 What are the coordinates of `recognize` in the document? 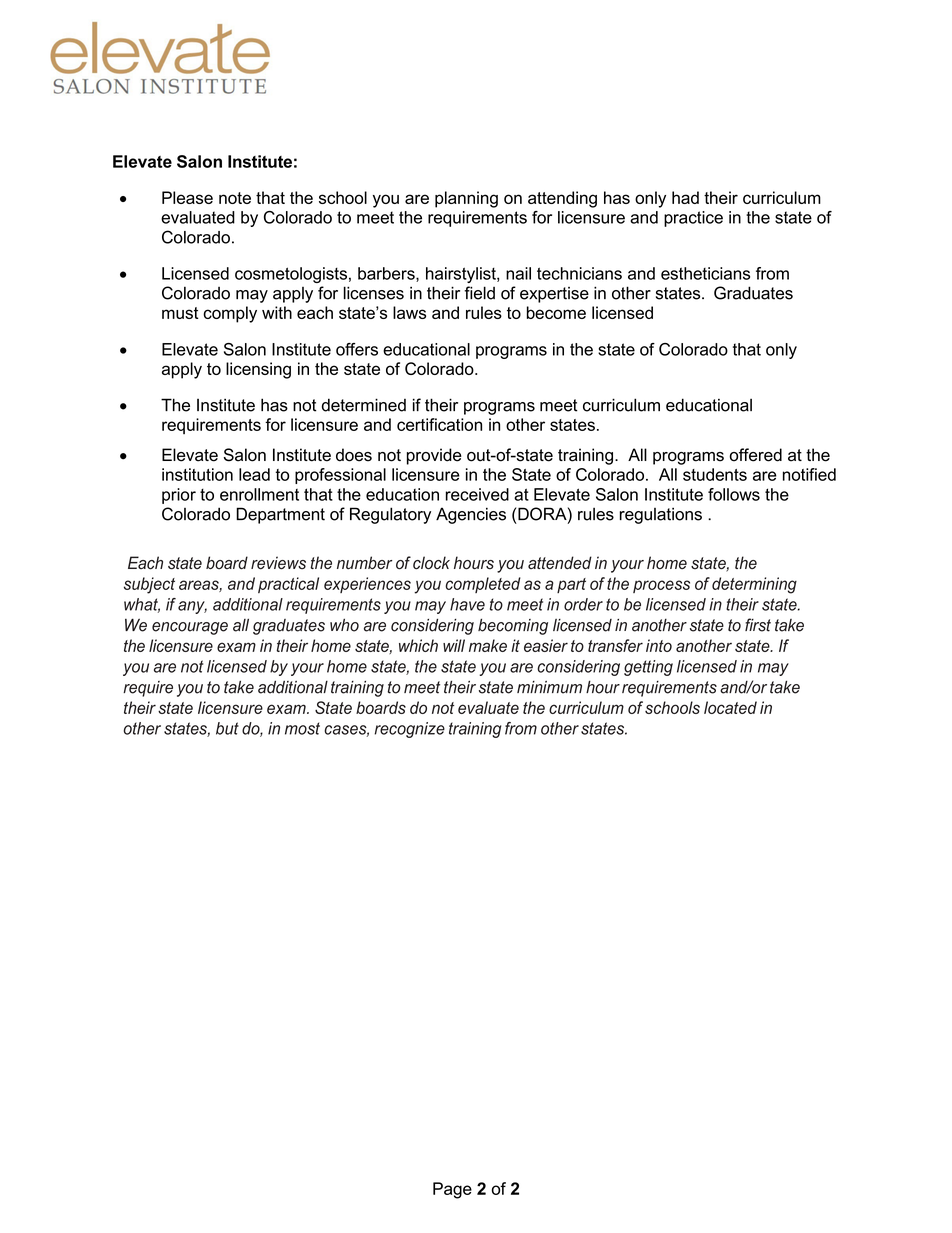 It's located at (409, 730).
